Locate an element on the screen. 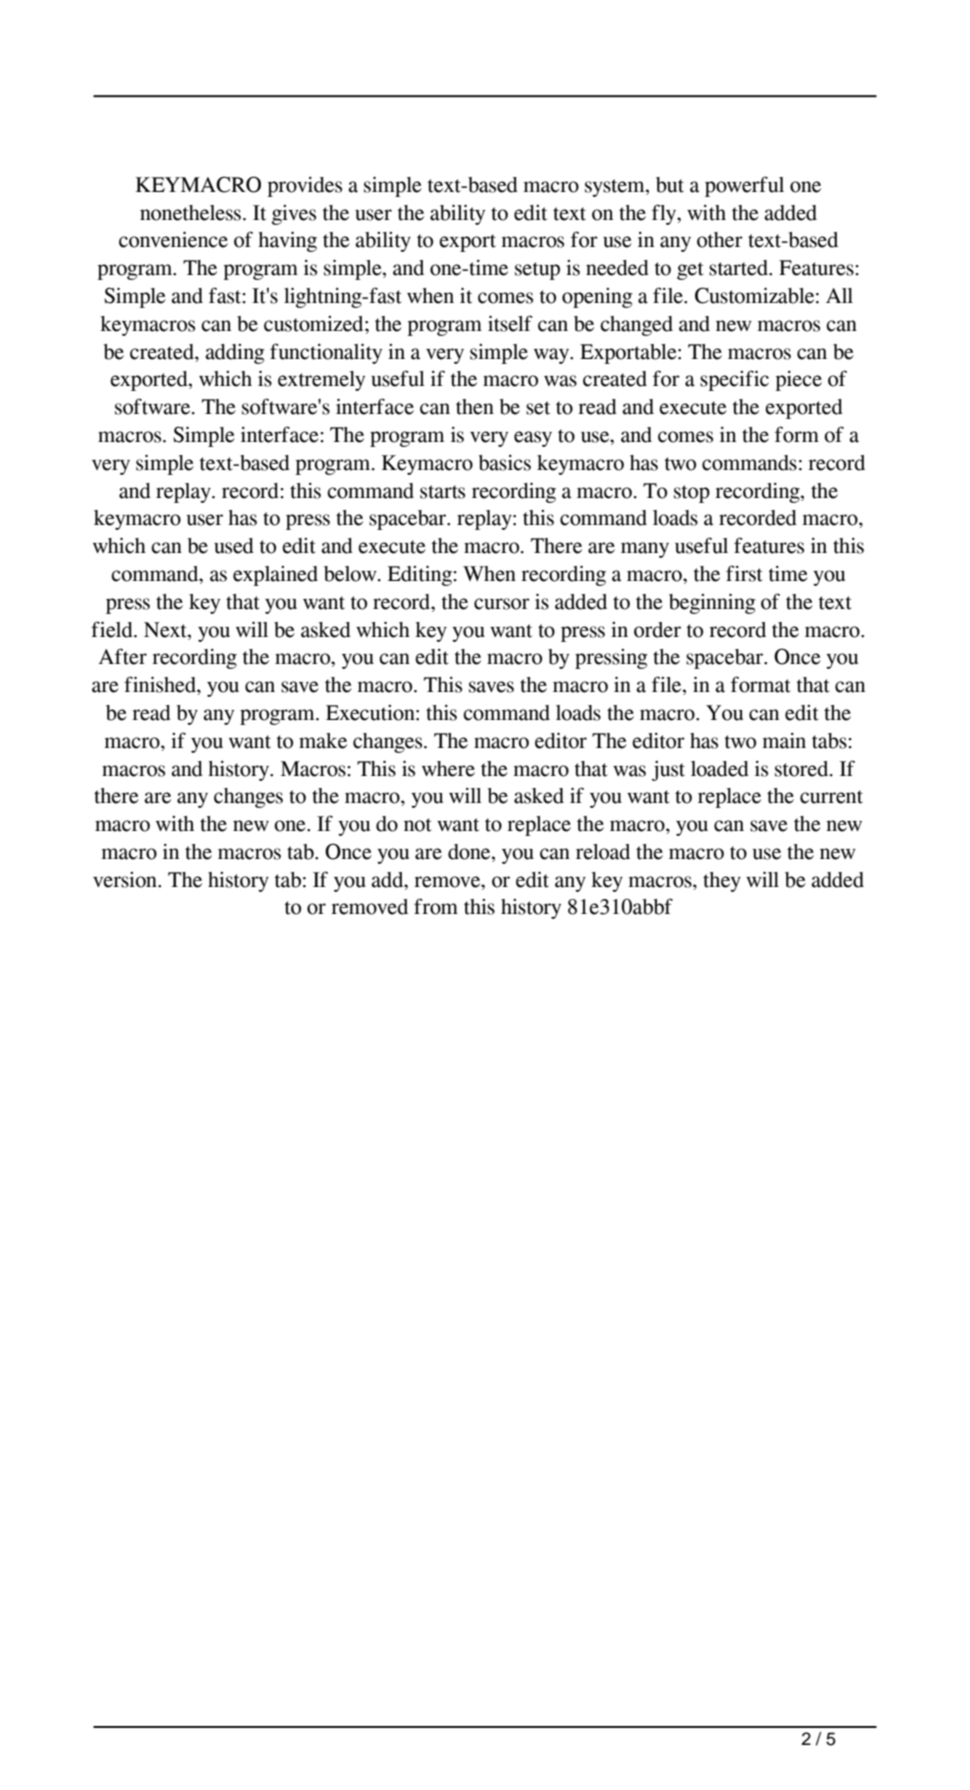 The height and width of the screenshot is (1790, 970). adding is located at coordinates (234, 354).
